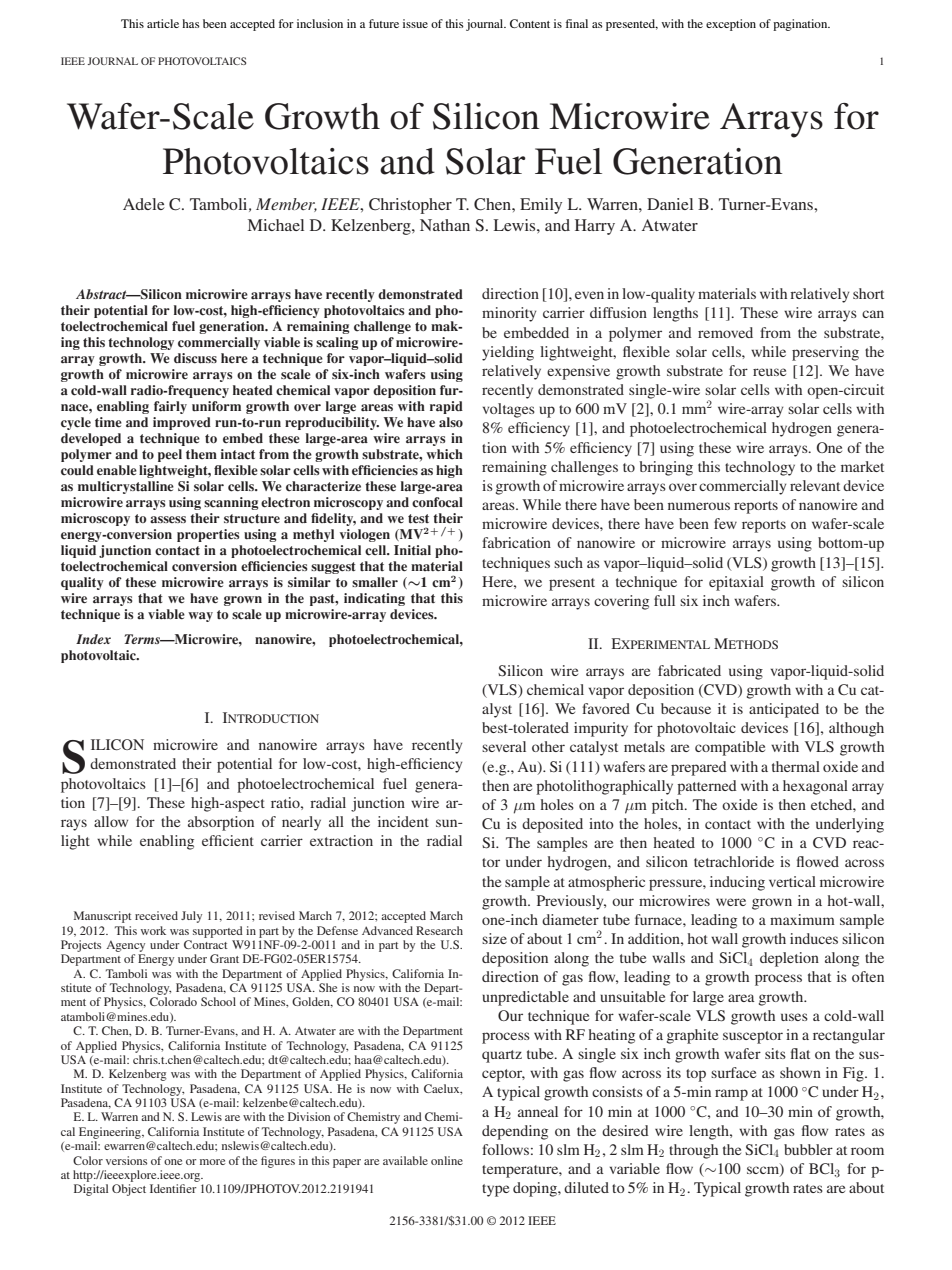 The image size is (952, 1270). What do you see at coordinates (212, 1162) in the document?
I see `more` at bounding box center [212, 1162].
